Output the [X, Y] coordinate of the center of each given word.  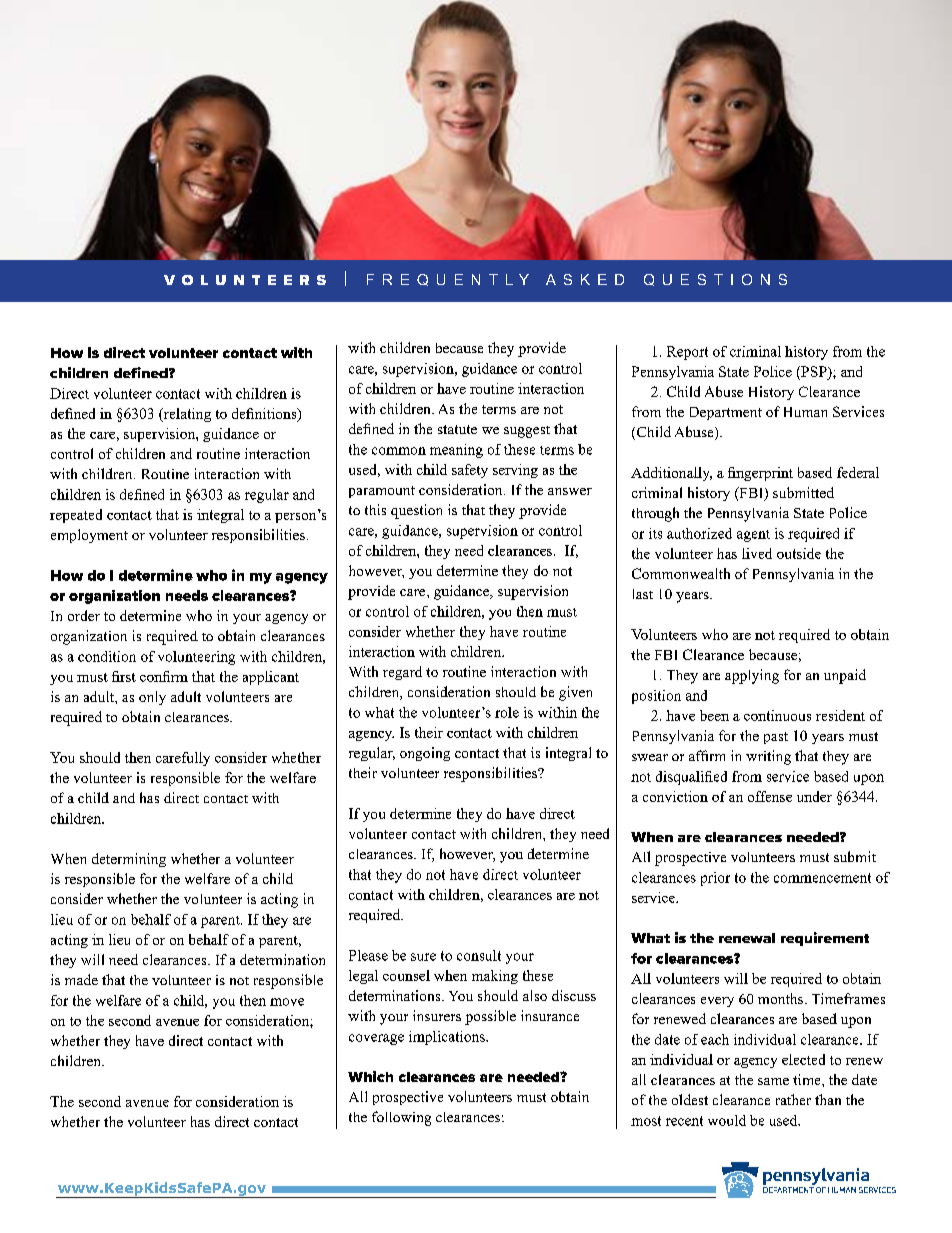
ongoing [425, 754]
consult [479, 955]
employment [89, 536]
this [375, 509]
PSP [814, 371]
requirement [825, 939]
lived [757, 553]
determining [129, 860]
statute [457, 429]
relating [186, 415]
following [401, 1118]
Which [370, 1076]
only [152, 698]
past [776, 738]
